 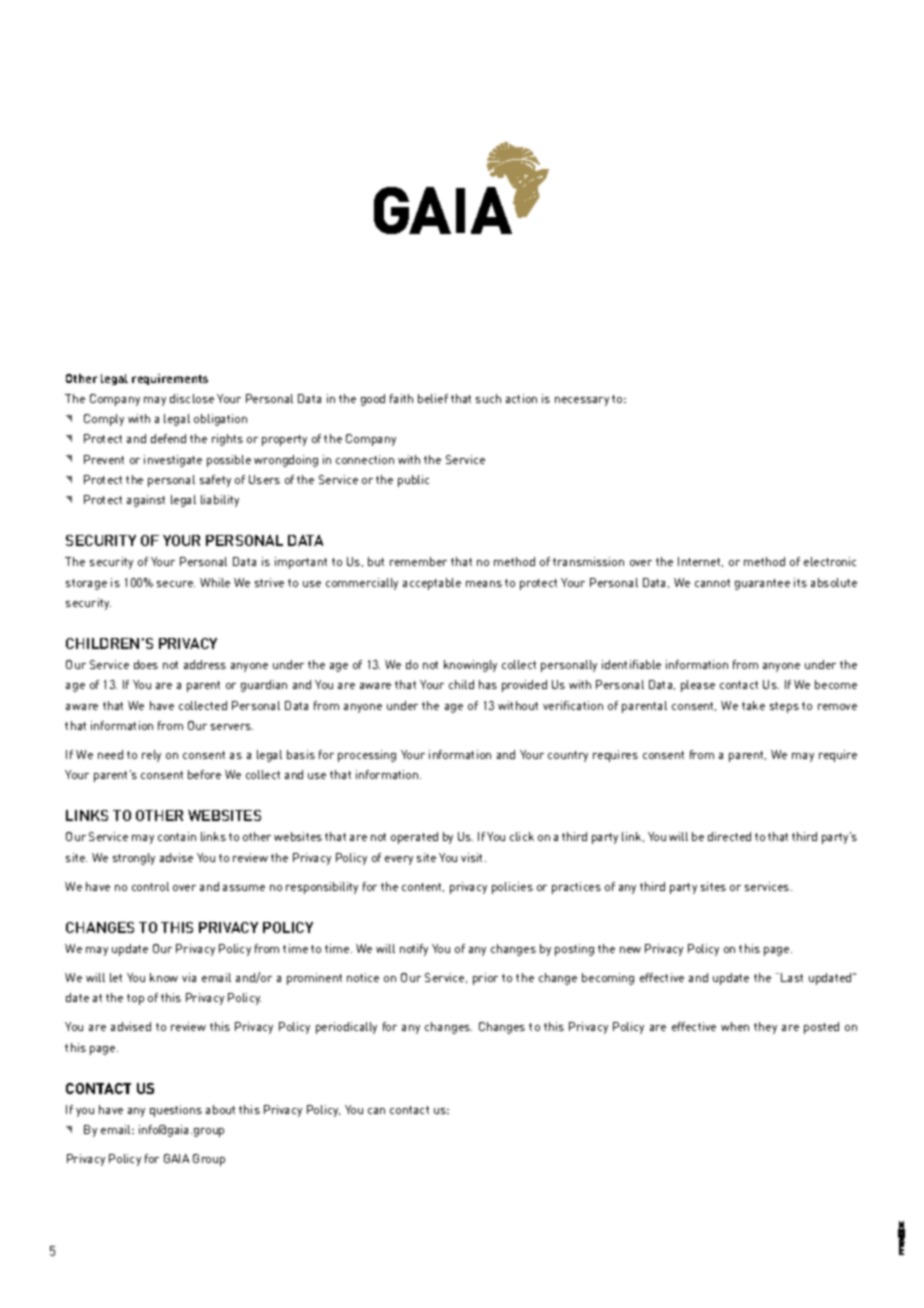 What do you see at coordinates (582, 401) in the screenshot?
I see `necessary` at bounding box center [582, 401].
